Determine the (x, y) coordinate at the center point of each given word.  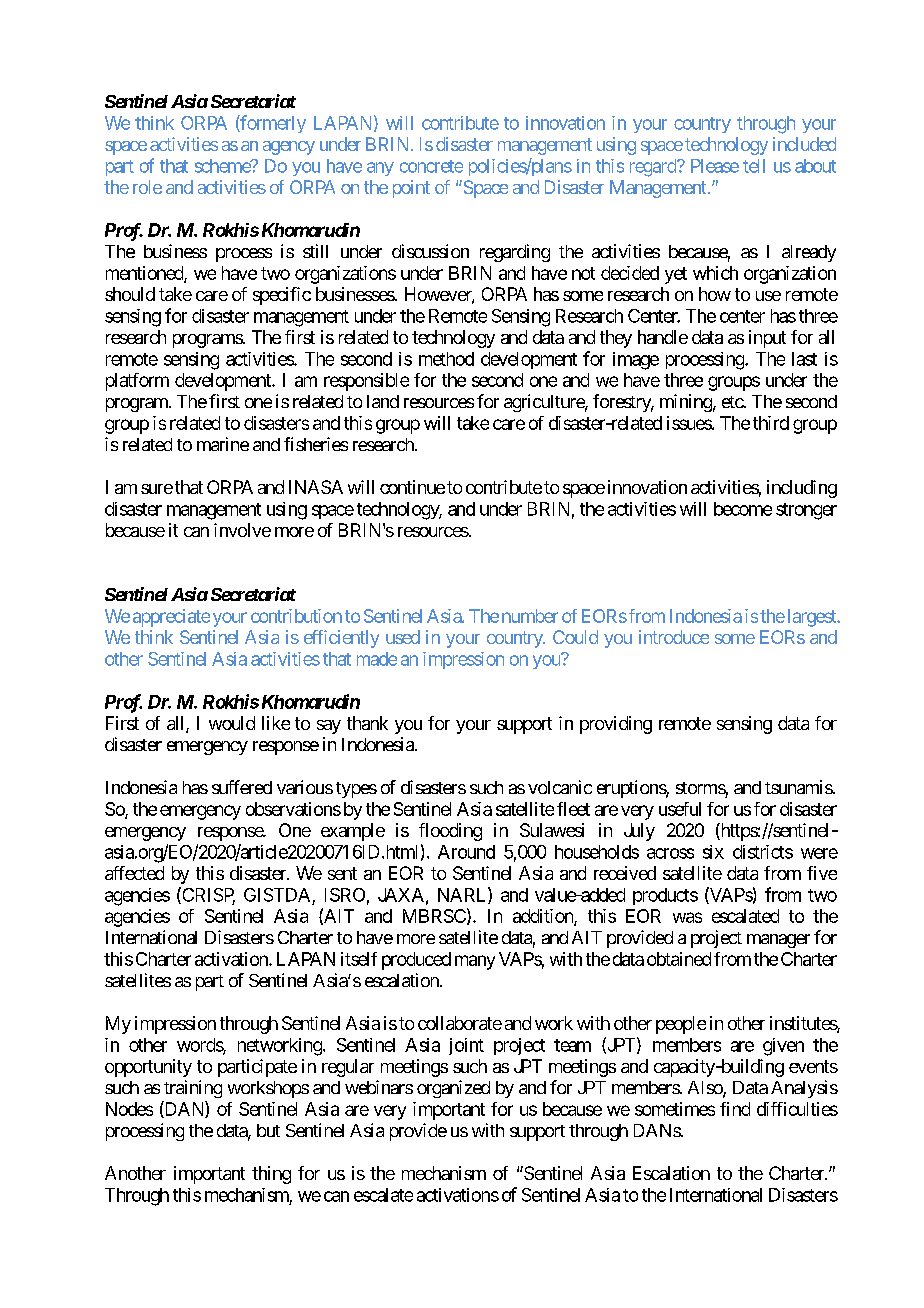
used (403, 637)
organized (453, 1089)
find (735, 1109)
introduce (674, 637)
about (815, 166)
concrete (431, 166)
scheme (223, 166)
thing (271, 1175)
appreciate (171, 618)
